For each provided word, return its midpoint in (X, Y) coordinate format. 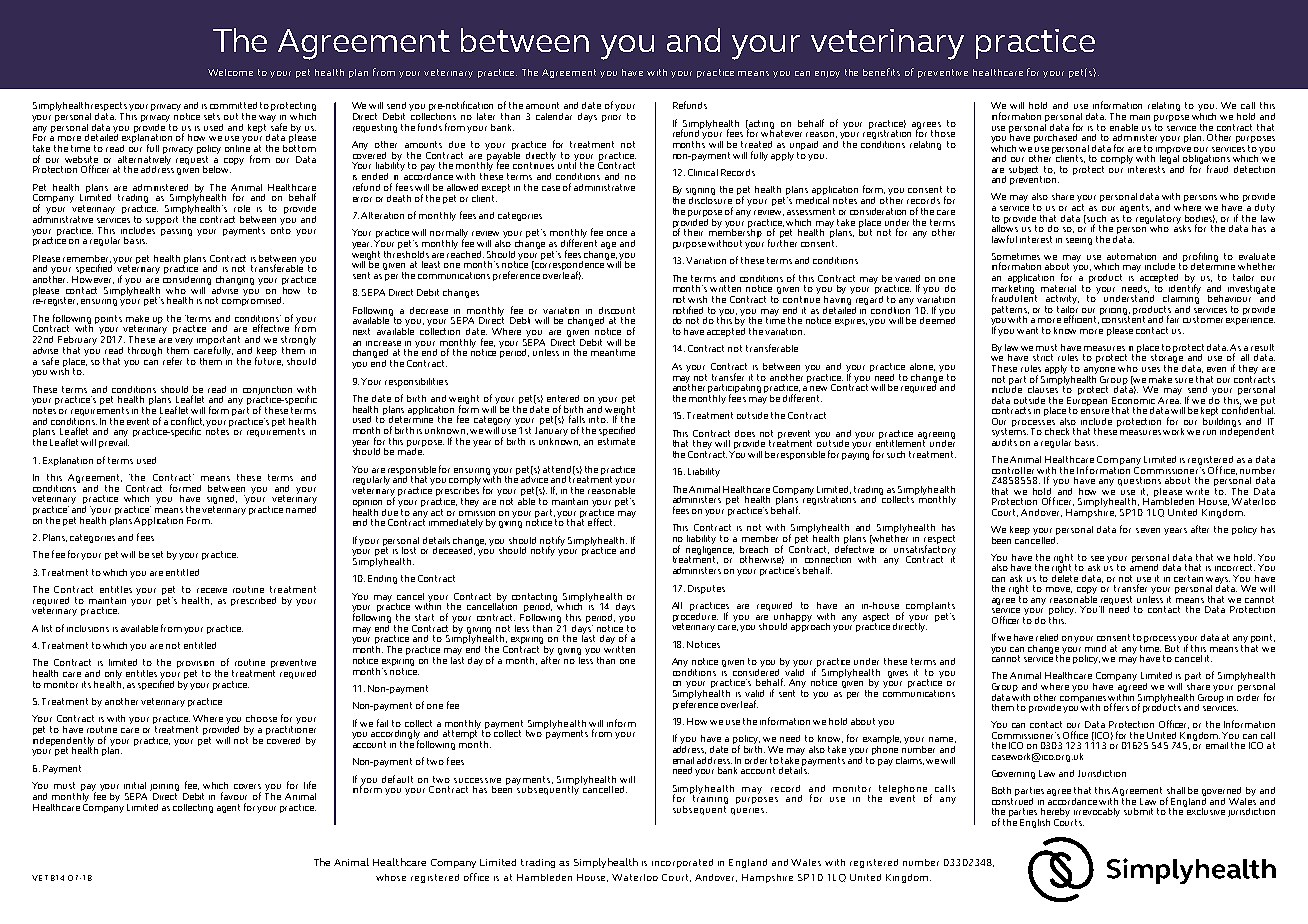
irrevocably (1097, 814)
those (943, 133)
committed (233, 105)
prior (611, 116)
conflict (187, 421)
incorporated (682, 863)
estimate (616, 440)
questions (1139, 483)
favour (234, 796)
